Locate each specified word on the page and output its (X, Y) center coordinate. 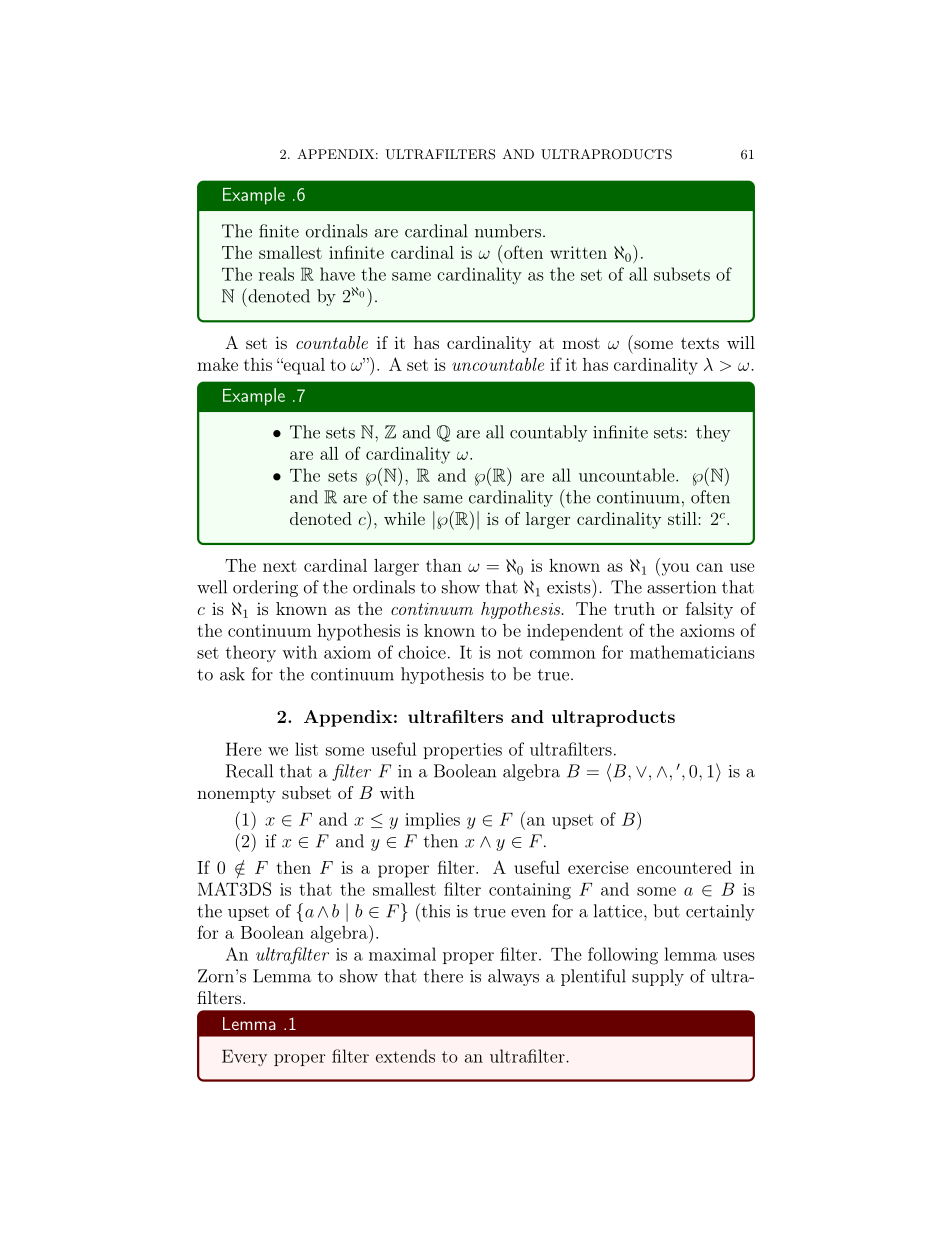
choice (422, 652)
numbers (508, 231)
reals (276, 274)
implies (432, 820)
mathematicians (692, 652)
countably (548, 433)
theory (251, 653)
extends (405, 1056)
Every (244, 1058)
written (578, 252)
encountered (684, 867)
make (217, 364)
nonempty (236, 795)
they (713, 433)
